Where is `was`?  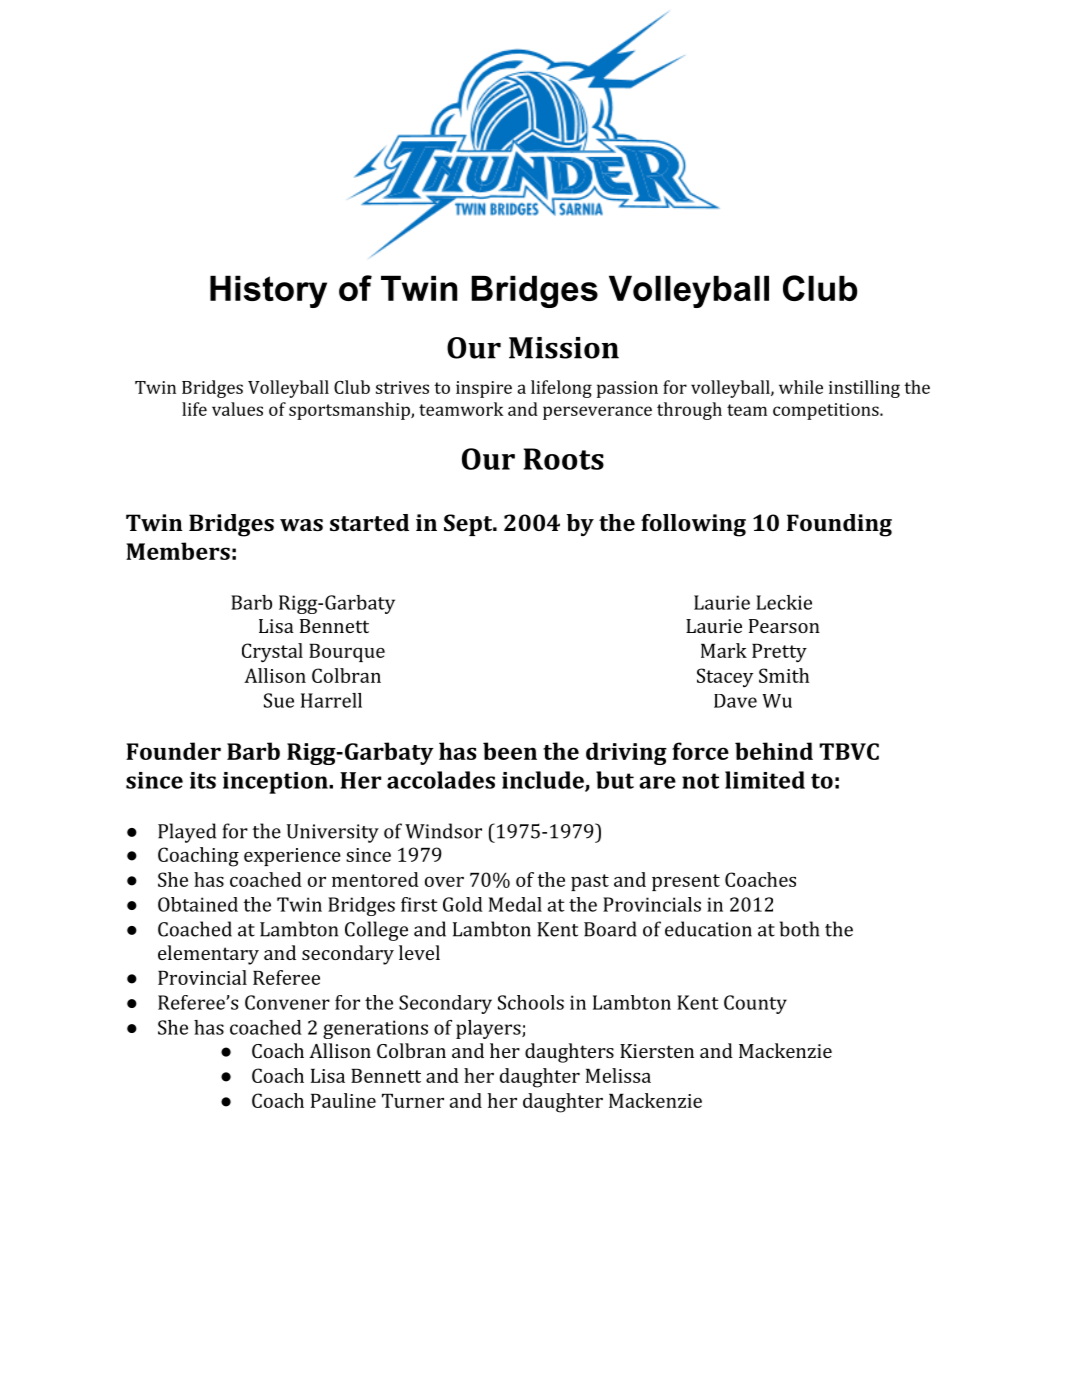 was is located at coordinates (301, 525).
